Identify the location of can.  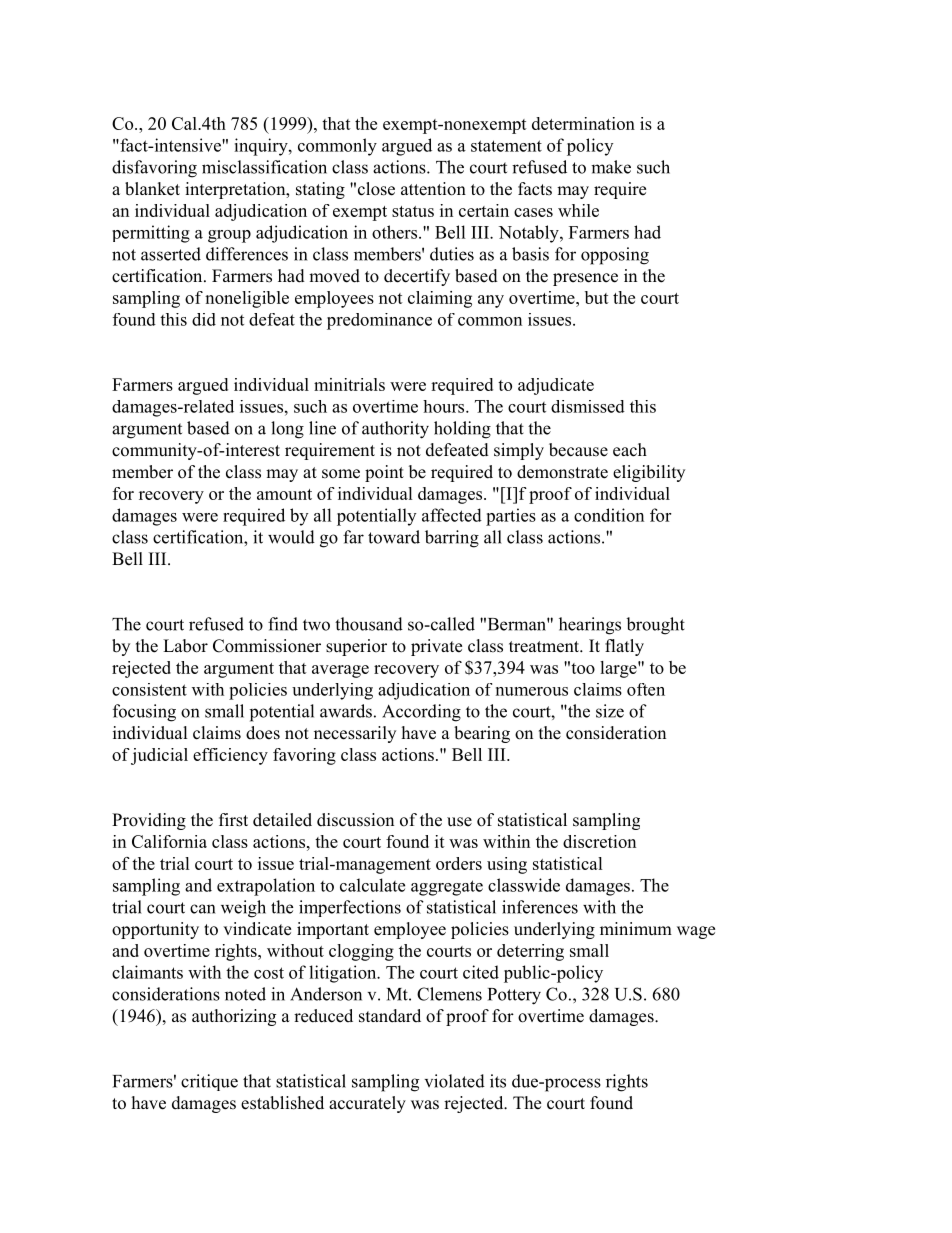
(202, 909).
